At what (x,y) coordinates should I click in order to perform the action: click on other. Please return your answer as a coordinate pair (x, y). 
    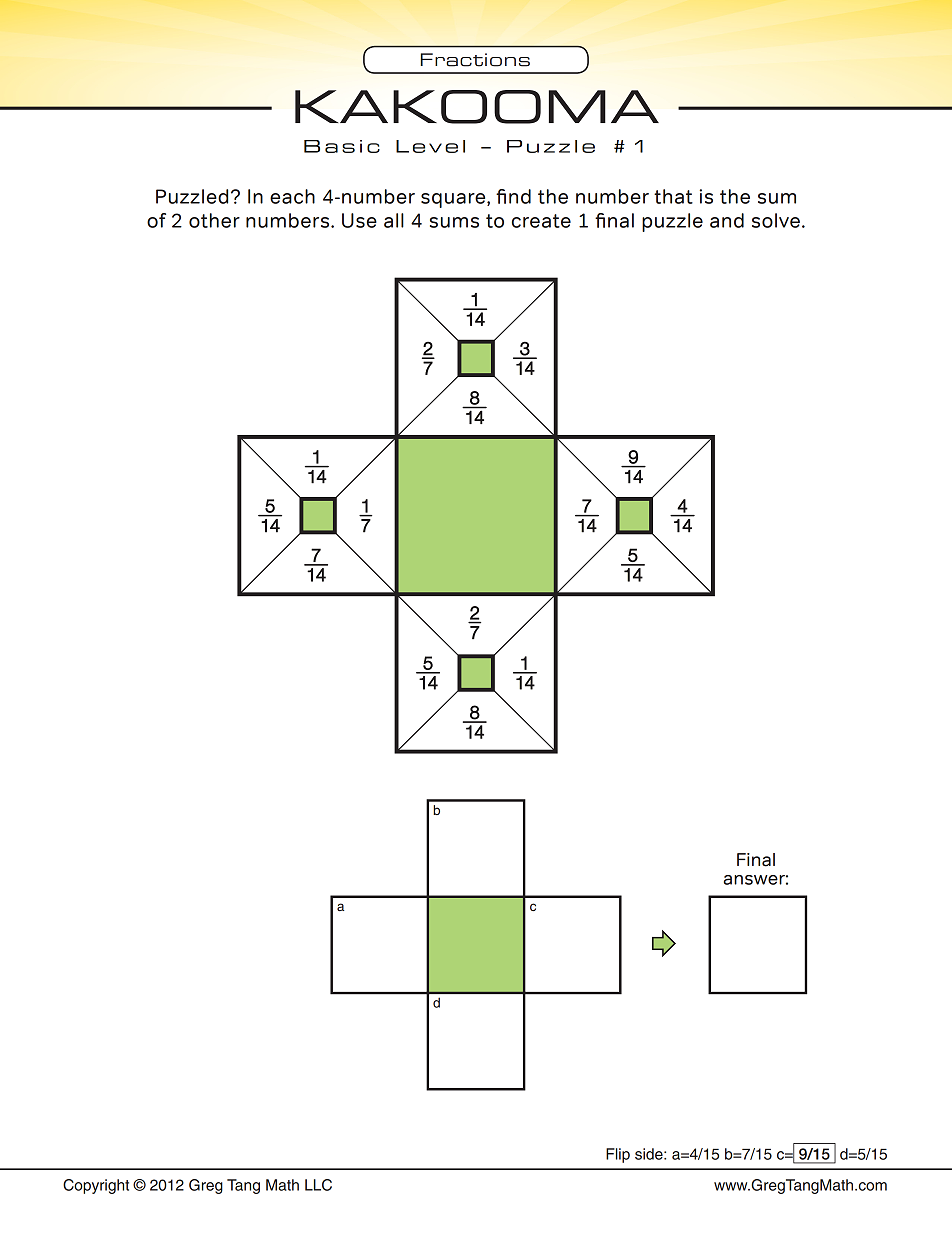
    Looking at the image, I should click on (214, 220).
